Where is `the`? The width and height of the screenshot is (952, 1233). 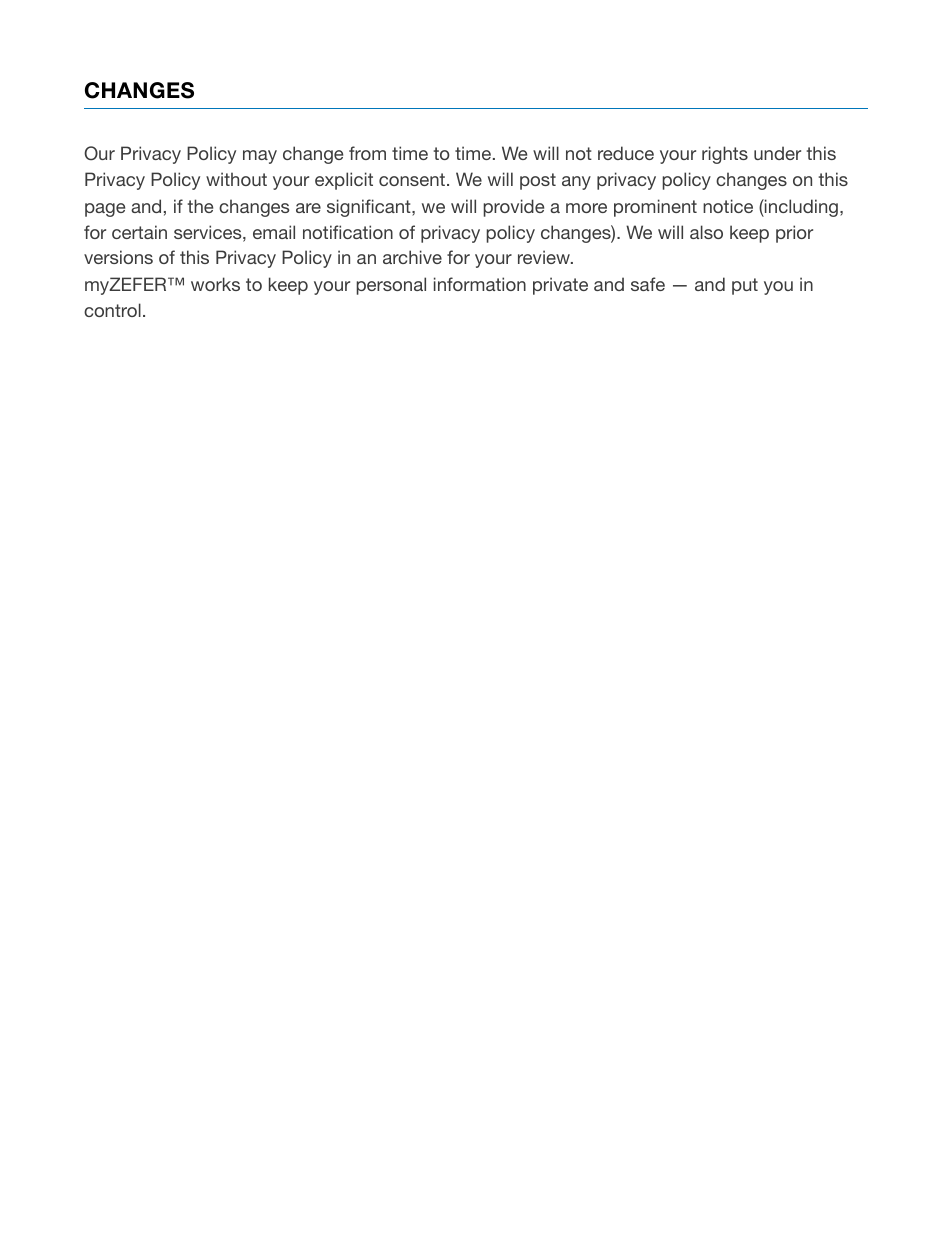
the is located at coordinates (200, 206).
